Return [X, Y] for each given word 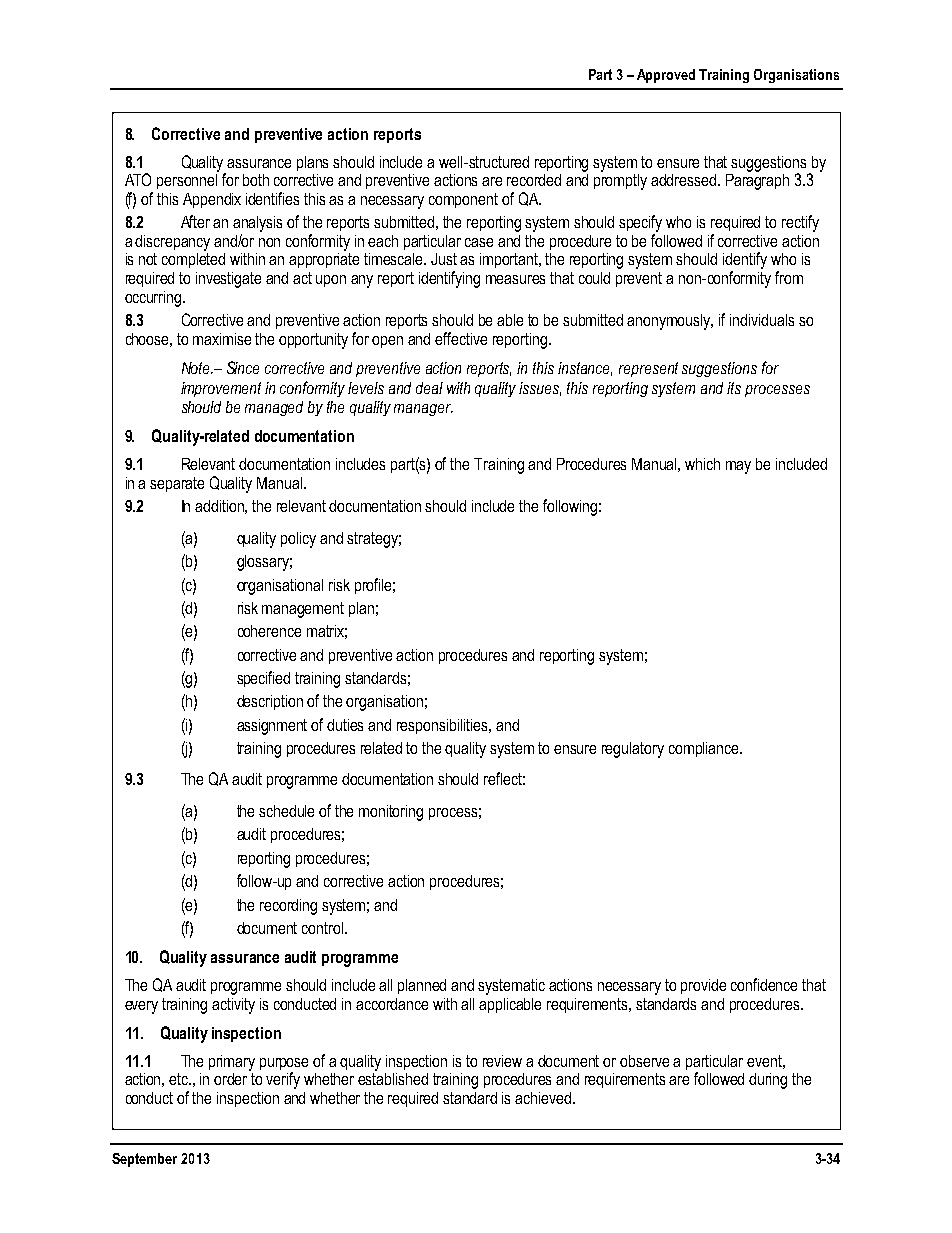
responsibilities [443, 726]
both [256, 180]
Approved [666, 76]
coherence [269, 631]
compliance [705, 749]
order [232, 1077]
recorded [534, 180]
